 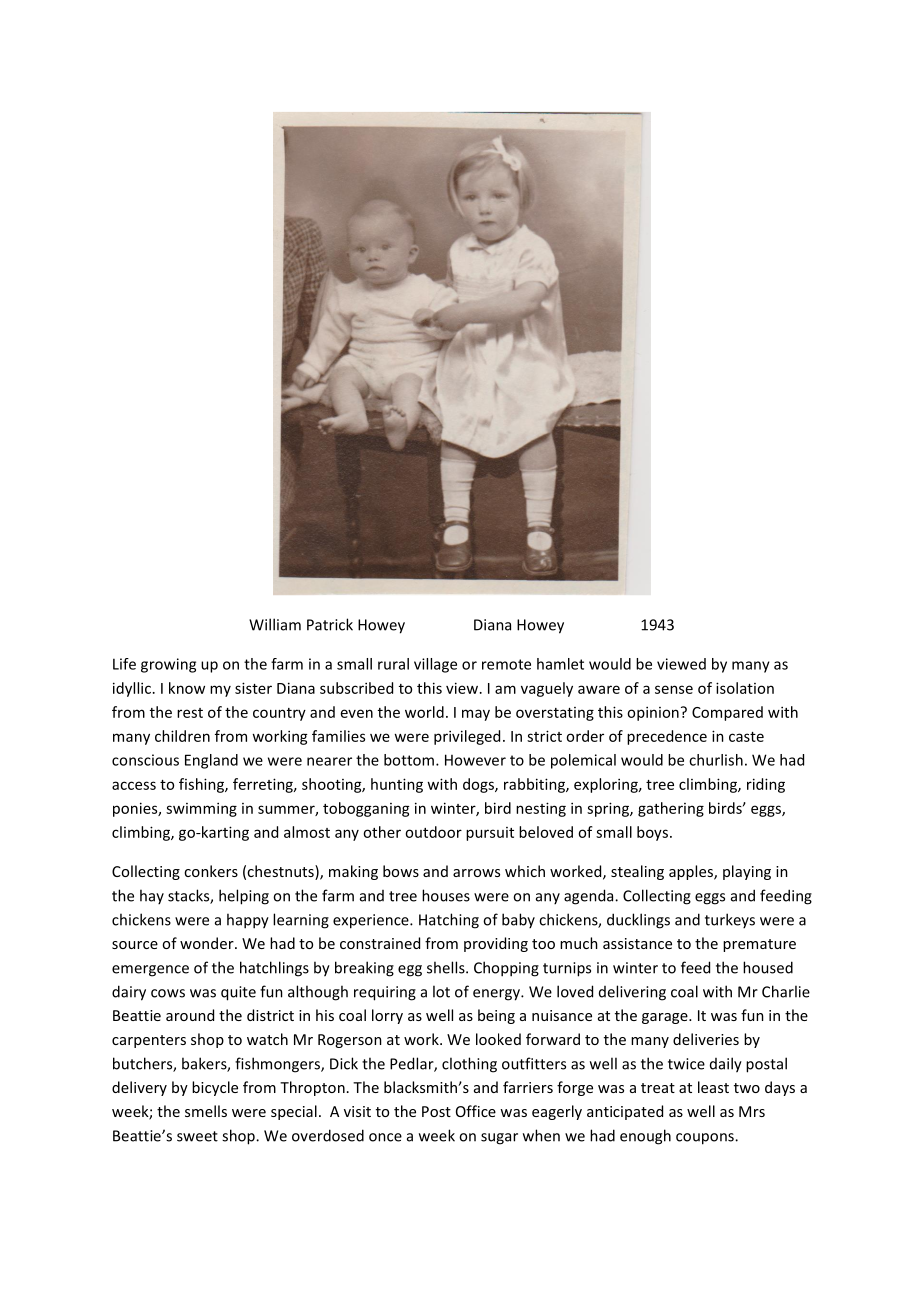 What do you see at coordinates (475, 760) in the page?
I see `However` at bounding box center [475, 760].
